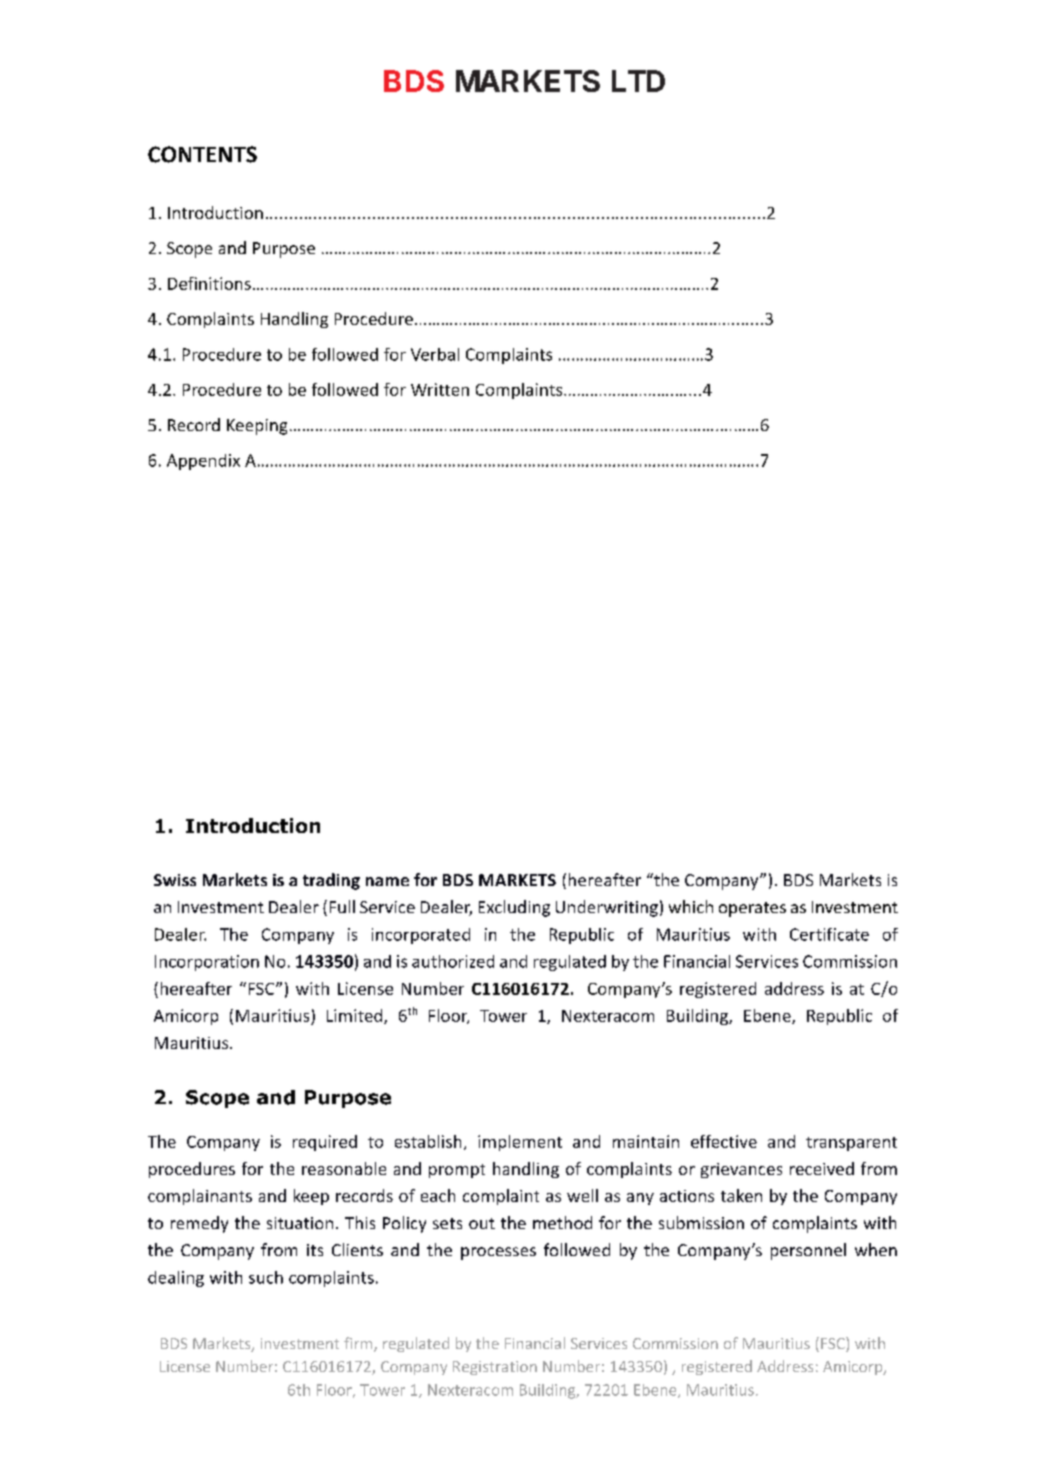 This document has height=1479, width=1046. Describe the element at coordinates (440, 389) in the document. I see `Written` at that location.
